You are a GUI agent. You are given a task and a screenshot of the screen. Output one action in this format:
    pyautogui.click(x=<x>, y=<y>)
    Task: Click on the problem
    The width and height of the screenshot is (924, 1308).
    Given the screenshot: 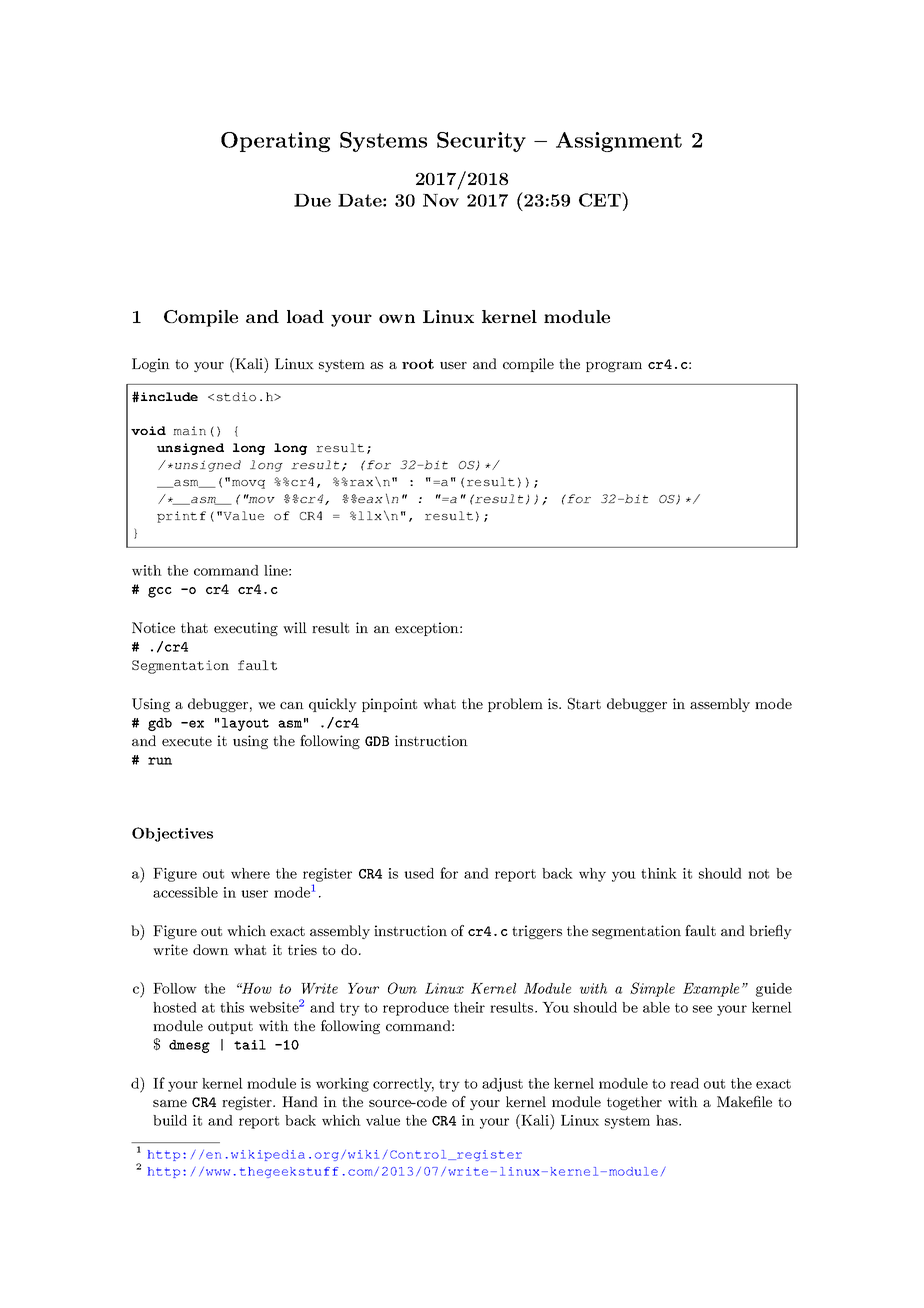 What is the action you would take?
    pyautogui.click(x=515, y=705)
